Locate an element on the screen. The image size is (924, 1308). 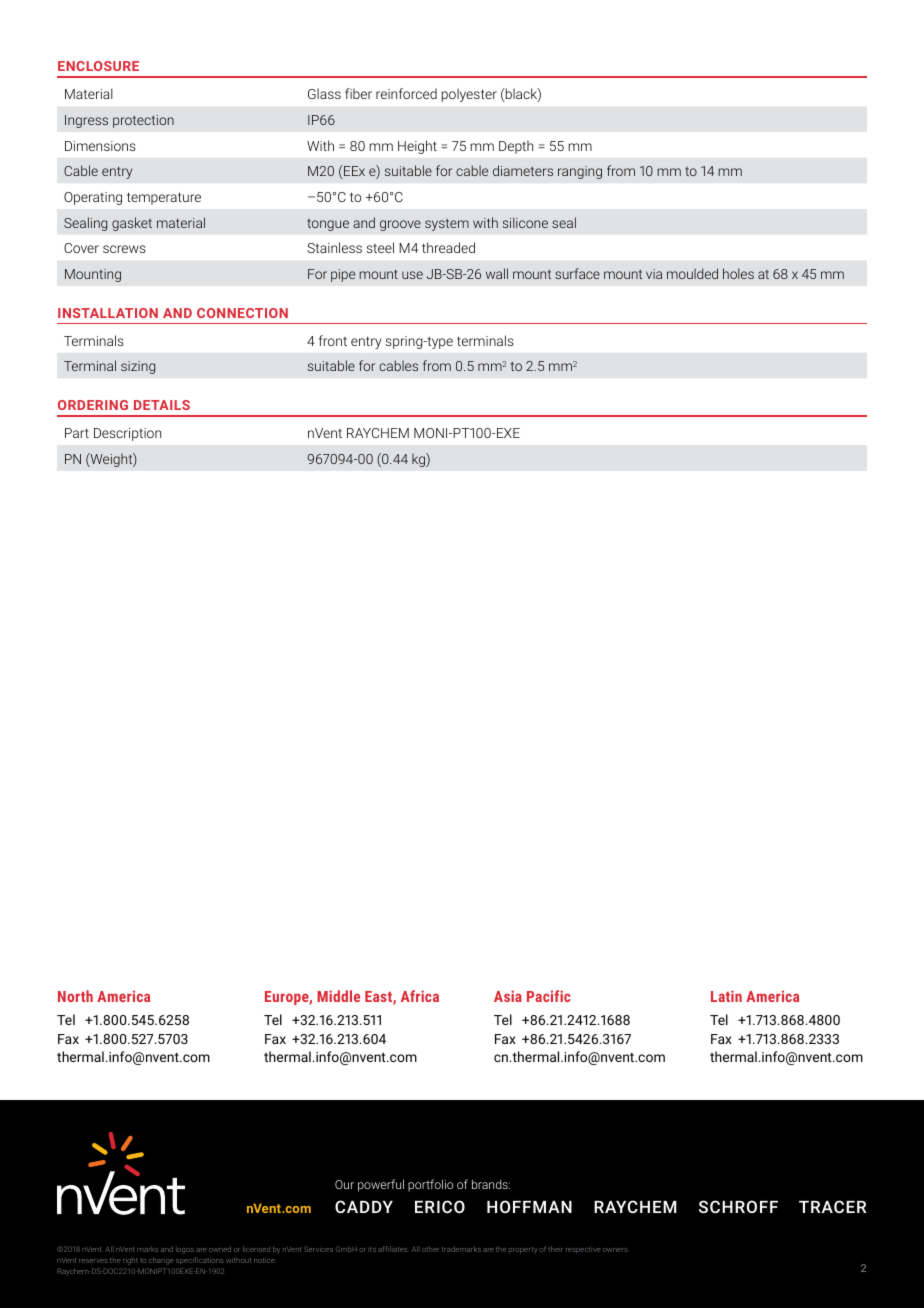
Latin is located at coordinates (726, 996).
